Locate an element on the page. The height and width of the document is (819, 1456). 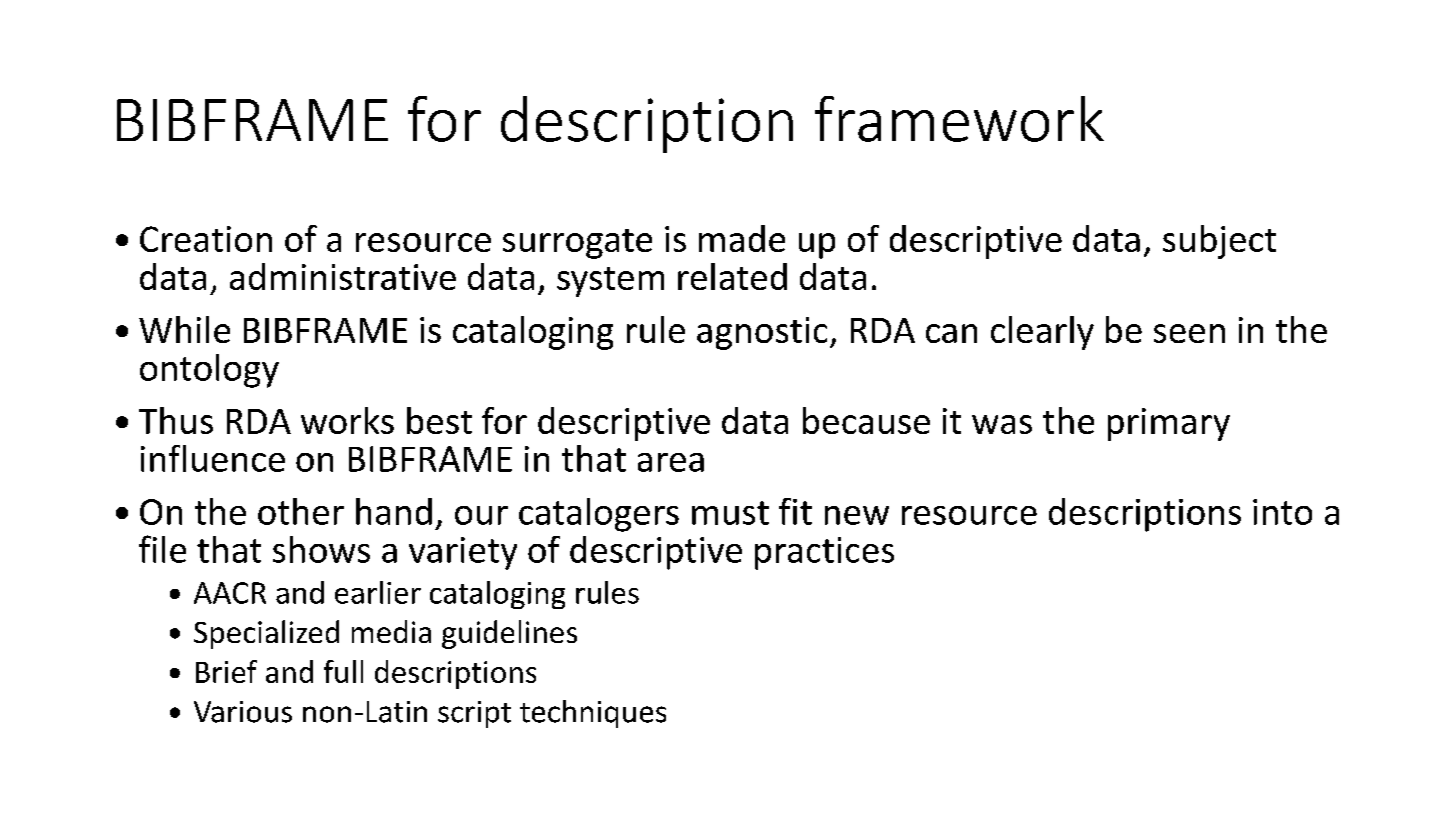
techniques is located at coordinates (593, 714).
